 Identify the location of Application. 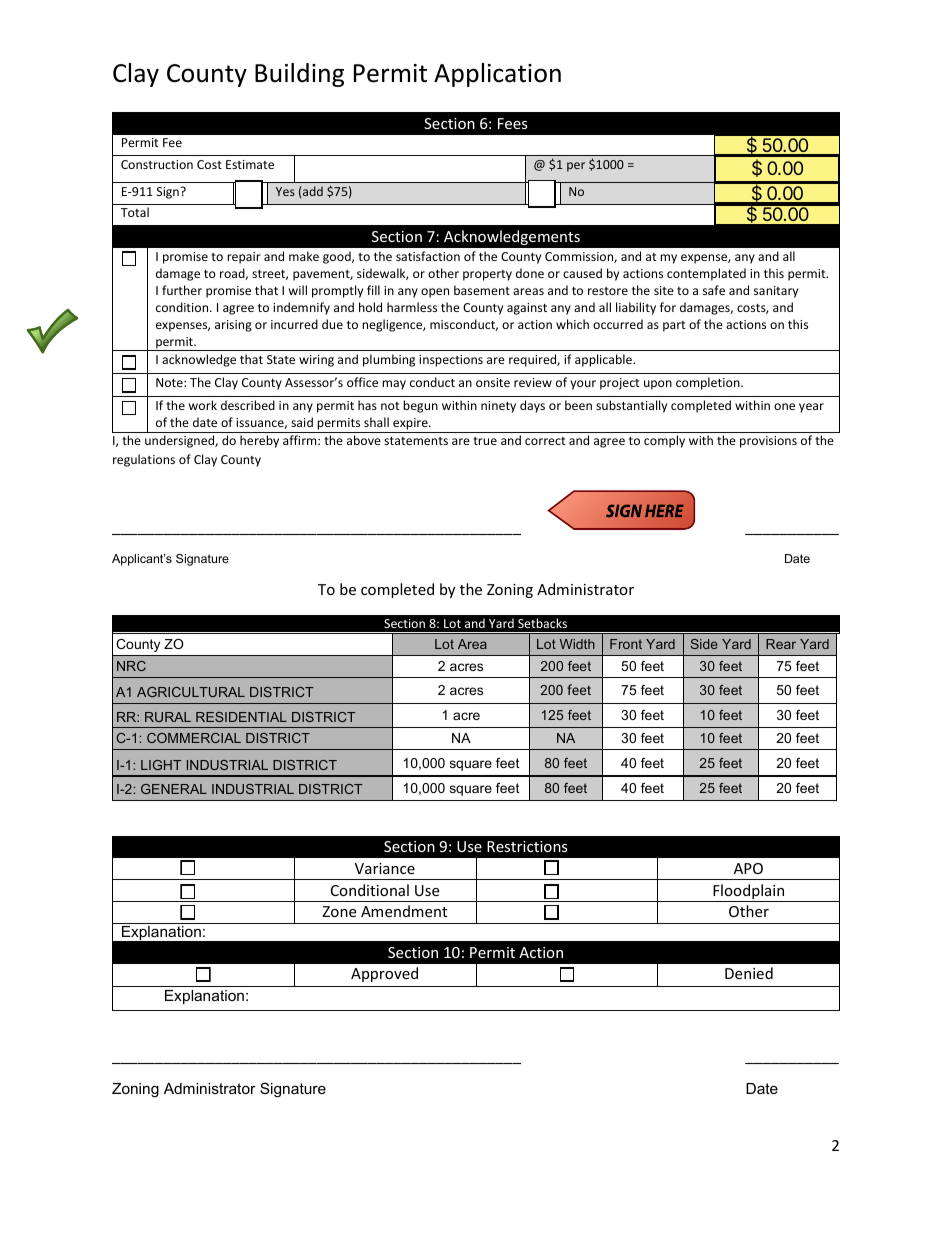
(497, 75).
